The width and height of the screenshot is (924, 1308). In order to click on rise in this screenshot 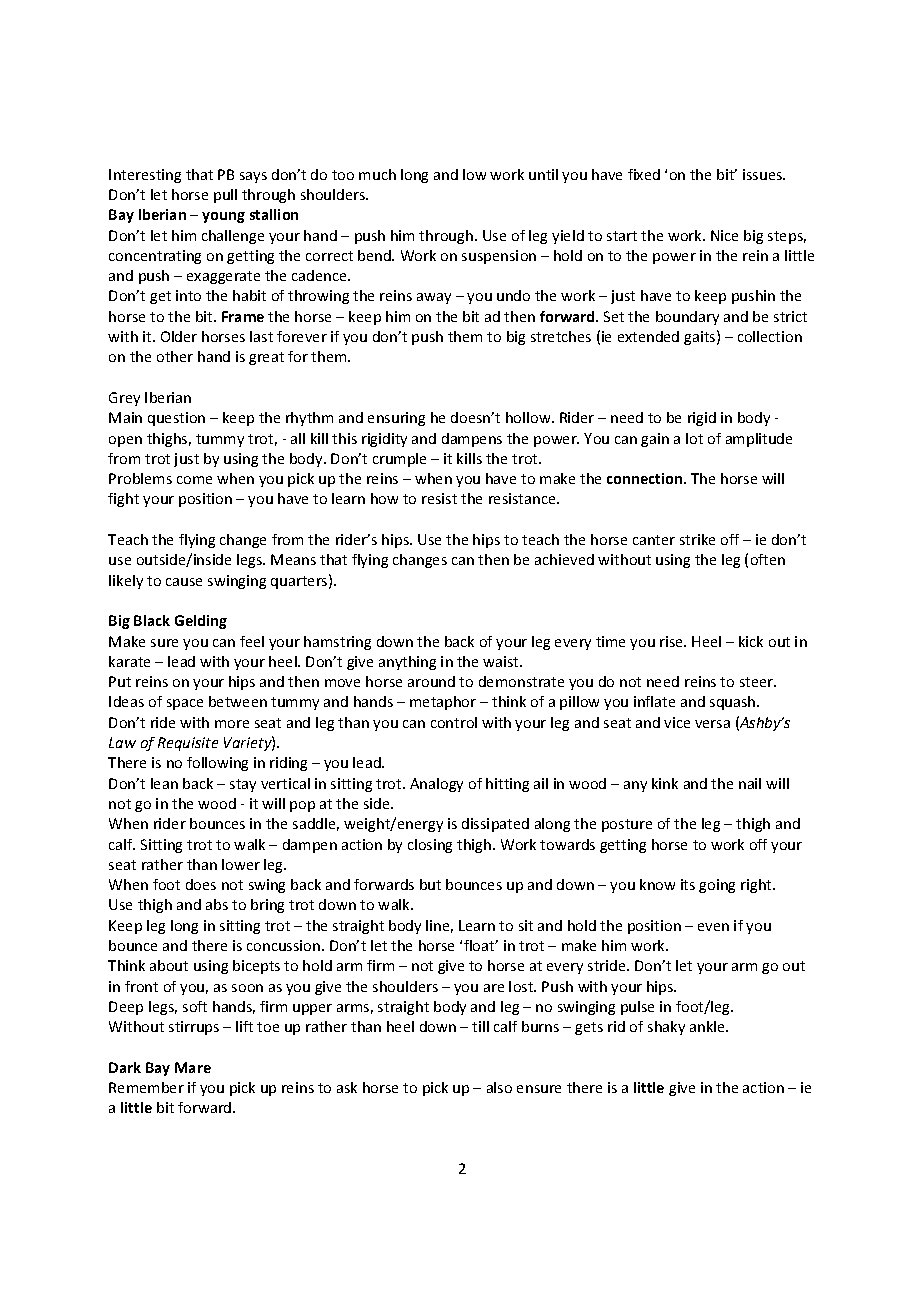, I will do `click(673, 641)`.
